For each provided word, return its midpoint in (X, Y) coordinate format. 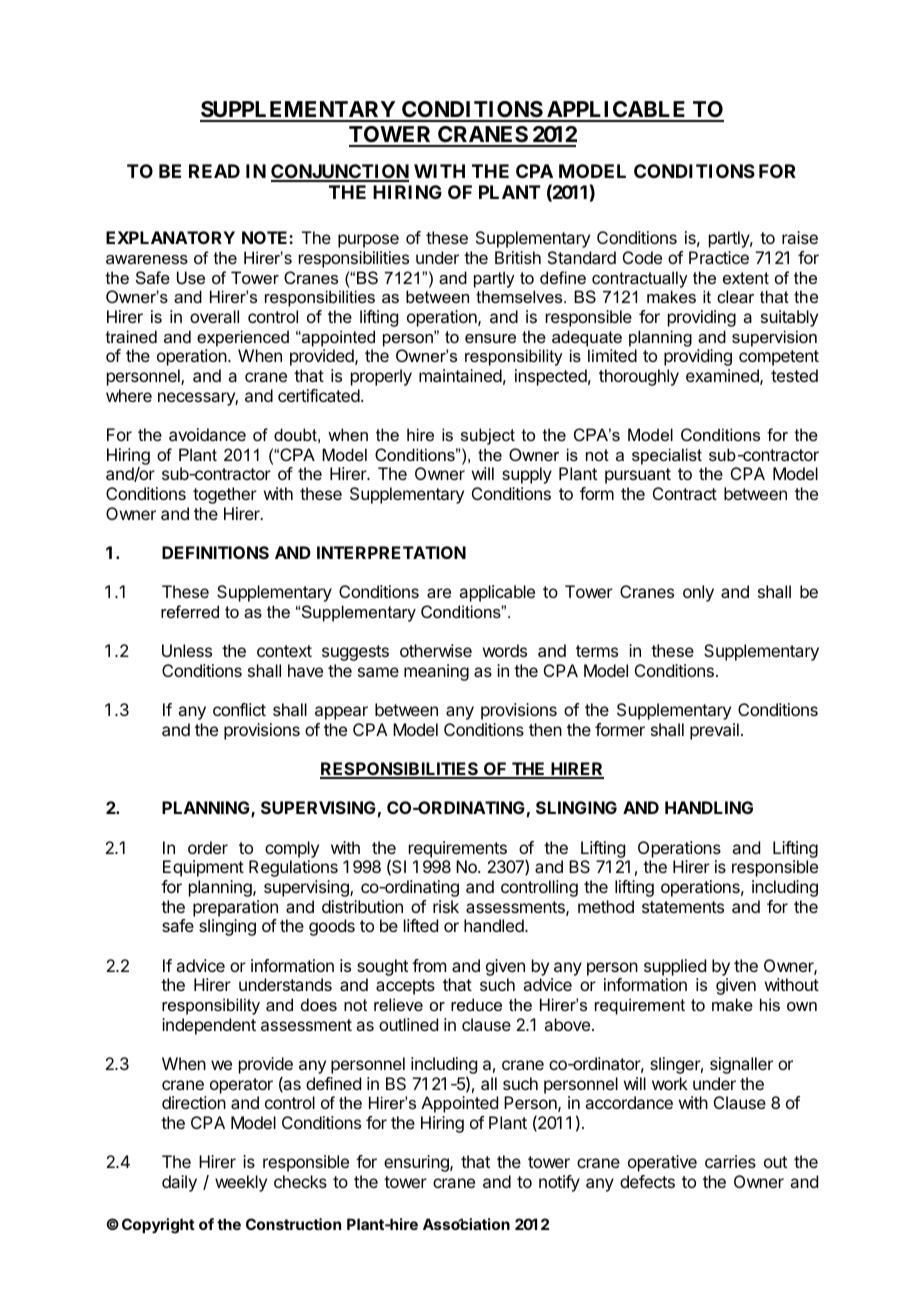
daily (179, 1183)
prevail (714, 731)
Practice (719, 257)
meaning (436, 672)
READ (214, 171)
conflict (239, 709)
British (518, 257)
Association (466, 1224)
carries (730, 1161)
